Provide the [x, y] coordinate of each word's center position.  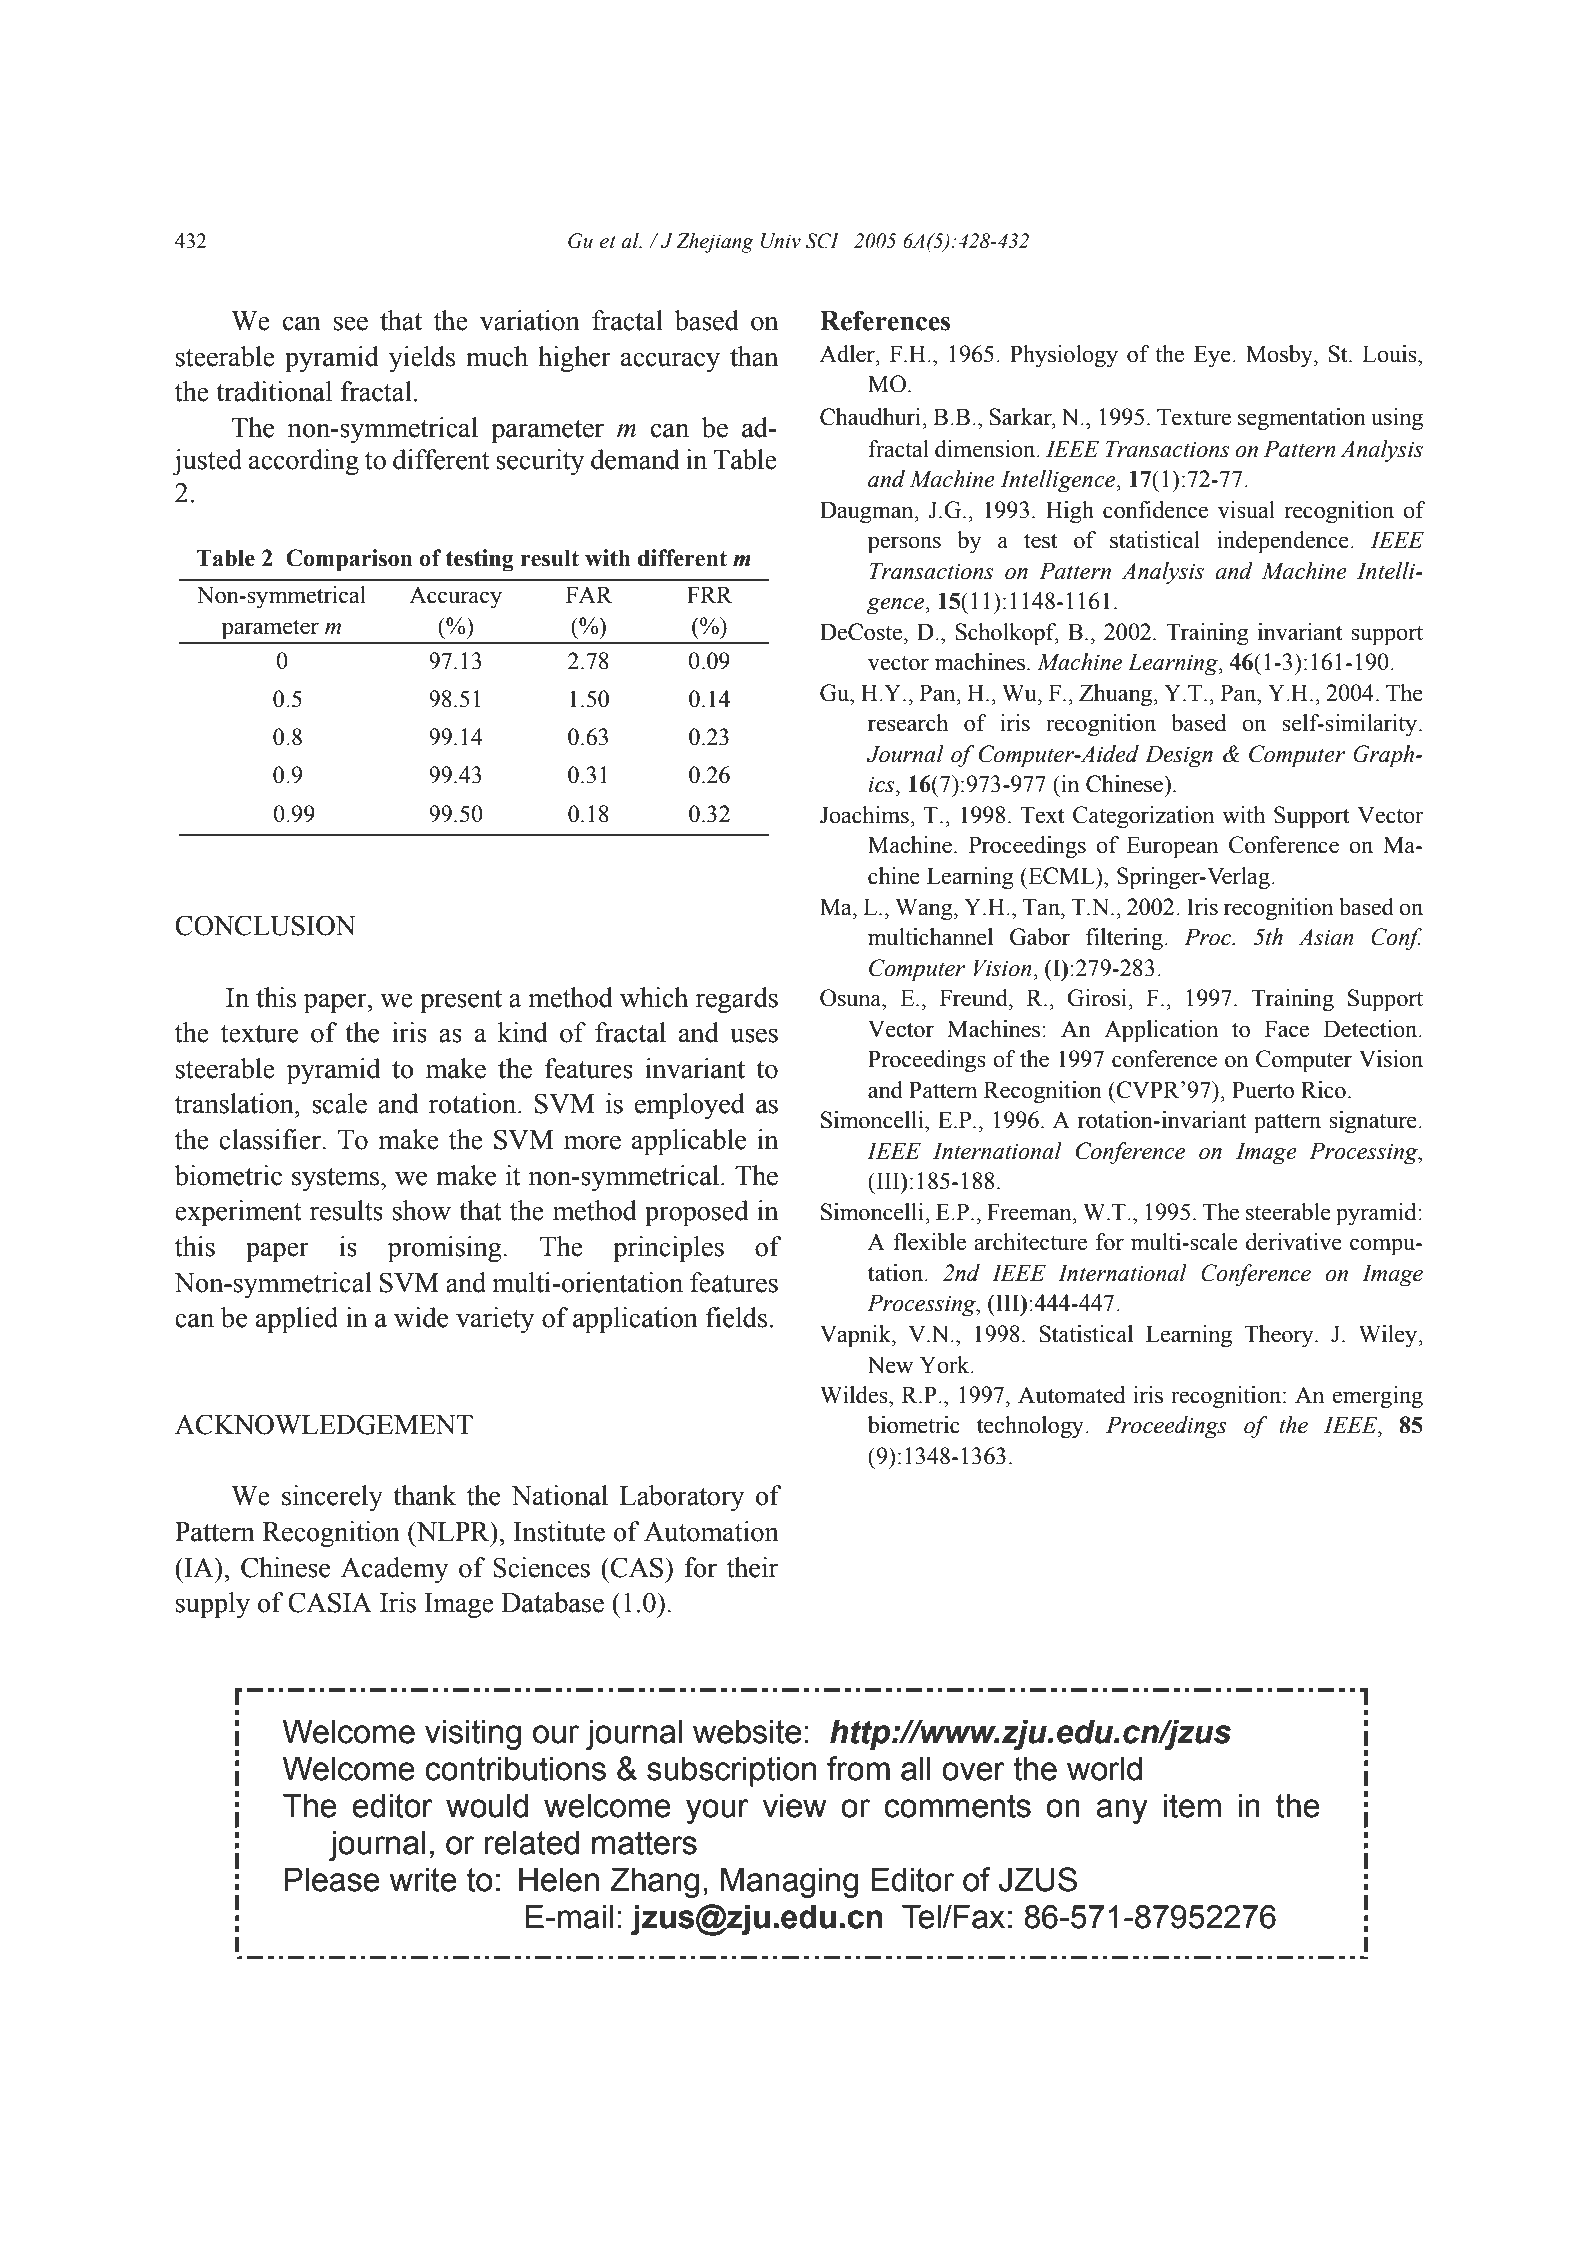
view [795, 1806]
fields [736, 1317]
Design [1179, 756]
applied [297, 1320]
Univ [781, 241]
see [351, 323]
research [908, 723]
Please [332, 1880]
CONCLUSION [265, 925]
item [1192, 1806]
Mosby [1280, 356]
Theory [1280, 1336]
